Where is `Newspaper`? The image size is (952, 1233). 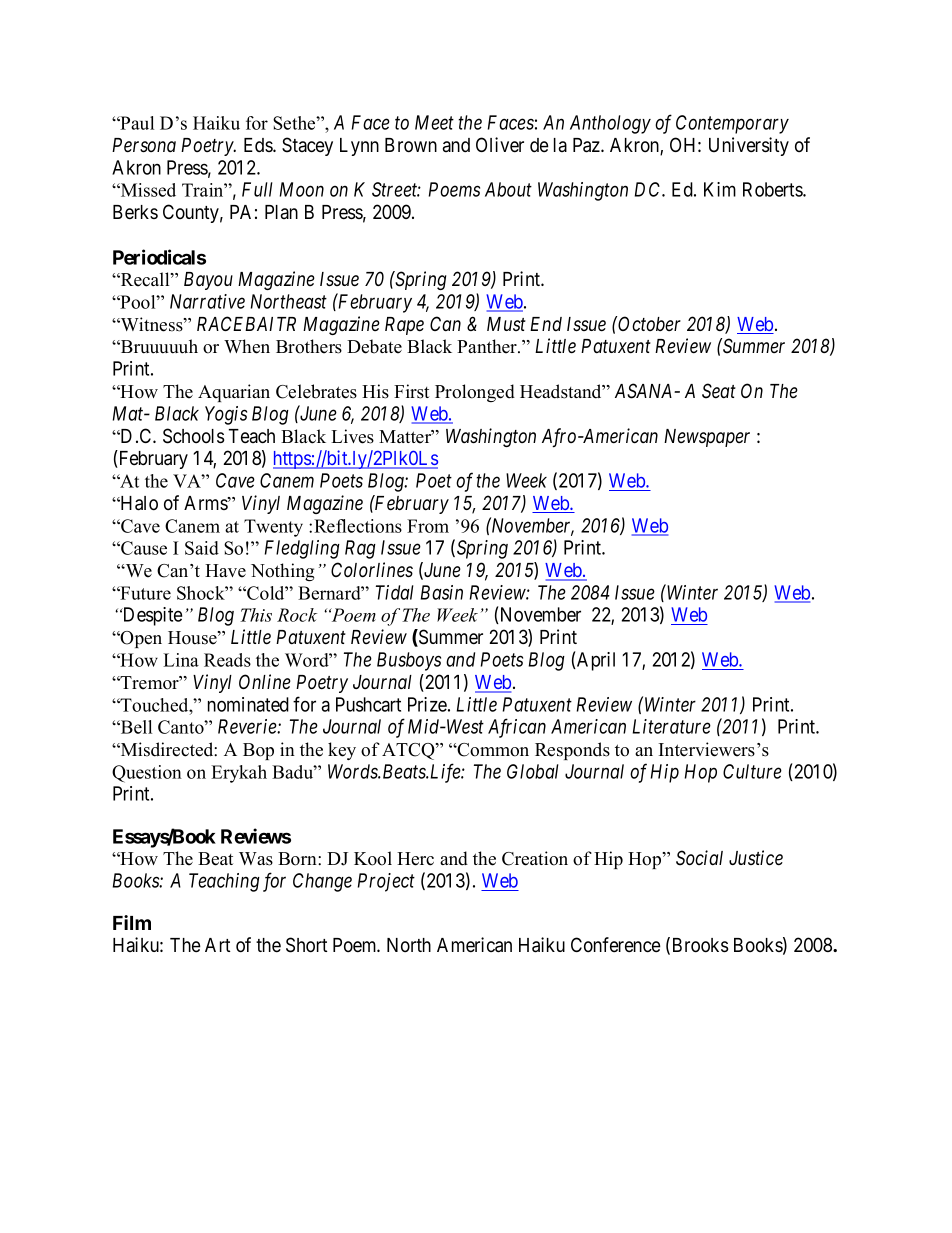 Newspaper is located at coordinates (707, 438).
